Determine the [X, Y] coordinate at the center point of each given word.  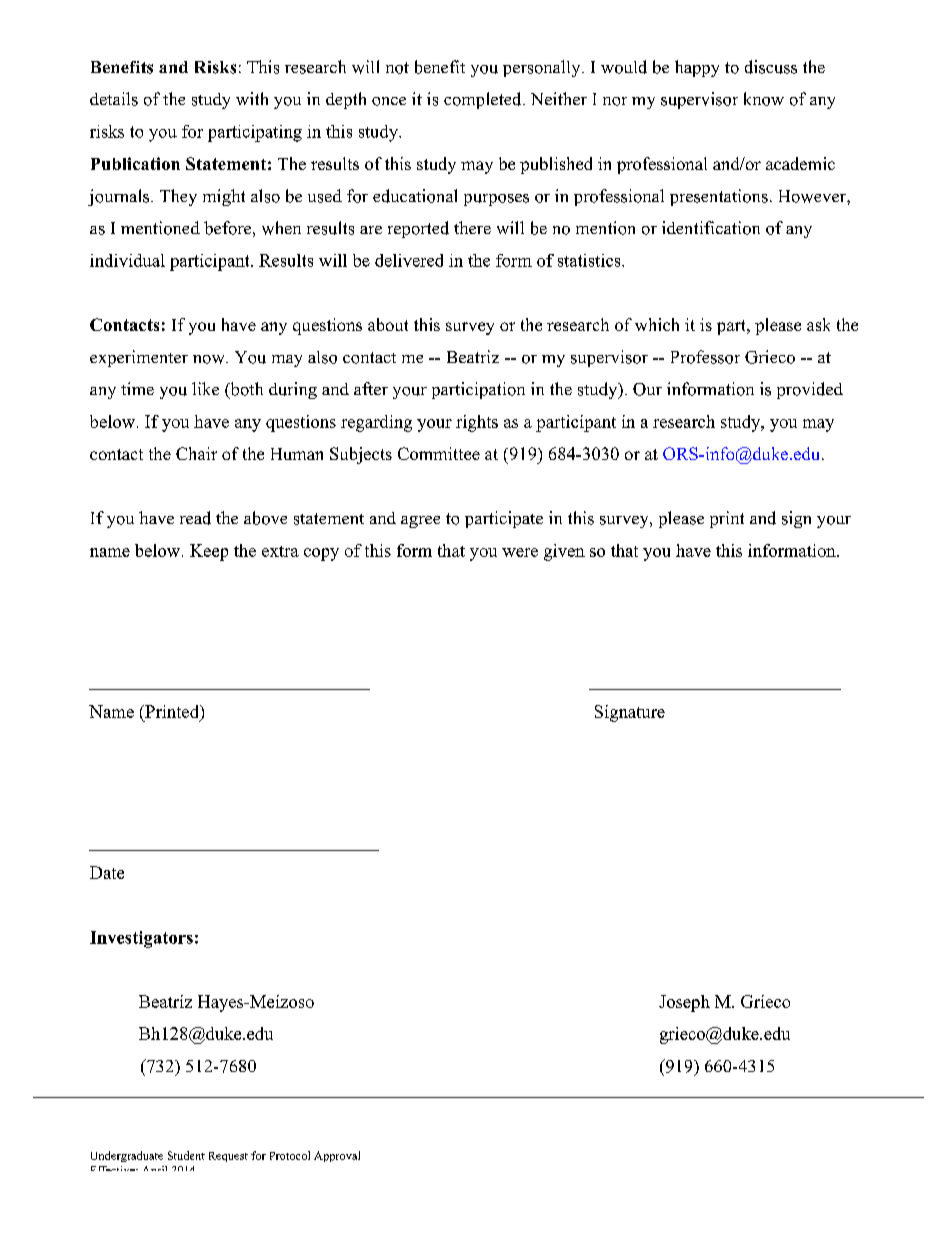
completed [484, 100]
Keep [209, 552]
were [520, 552]
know [764, 99]
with [252, 98]
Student [186, 1155]
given [564, 552]
